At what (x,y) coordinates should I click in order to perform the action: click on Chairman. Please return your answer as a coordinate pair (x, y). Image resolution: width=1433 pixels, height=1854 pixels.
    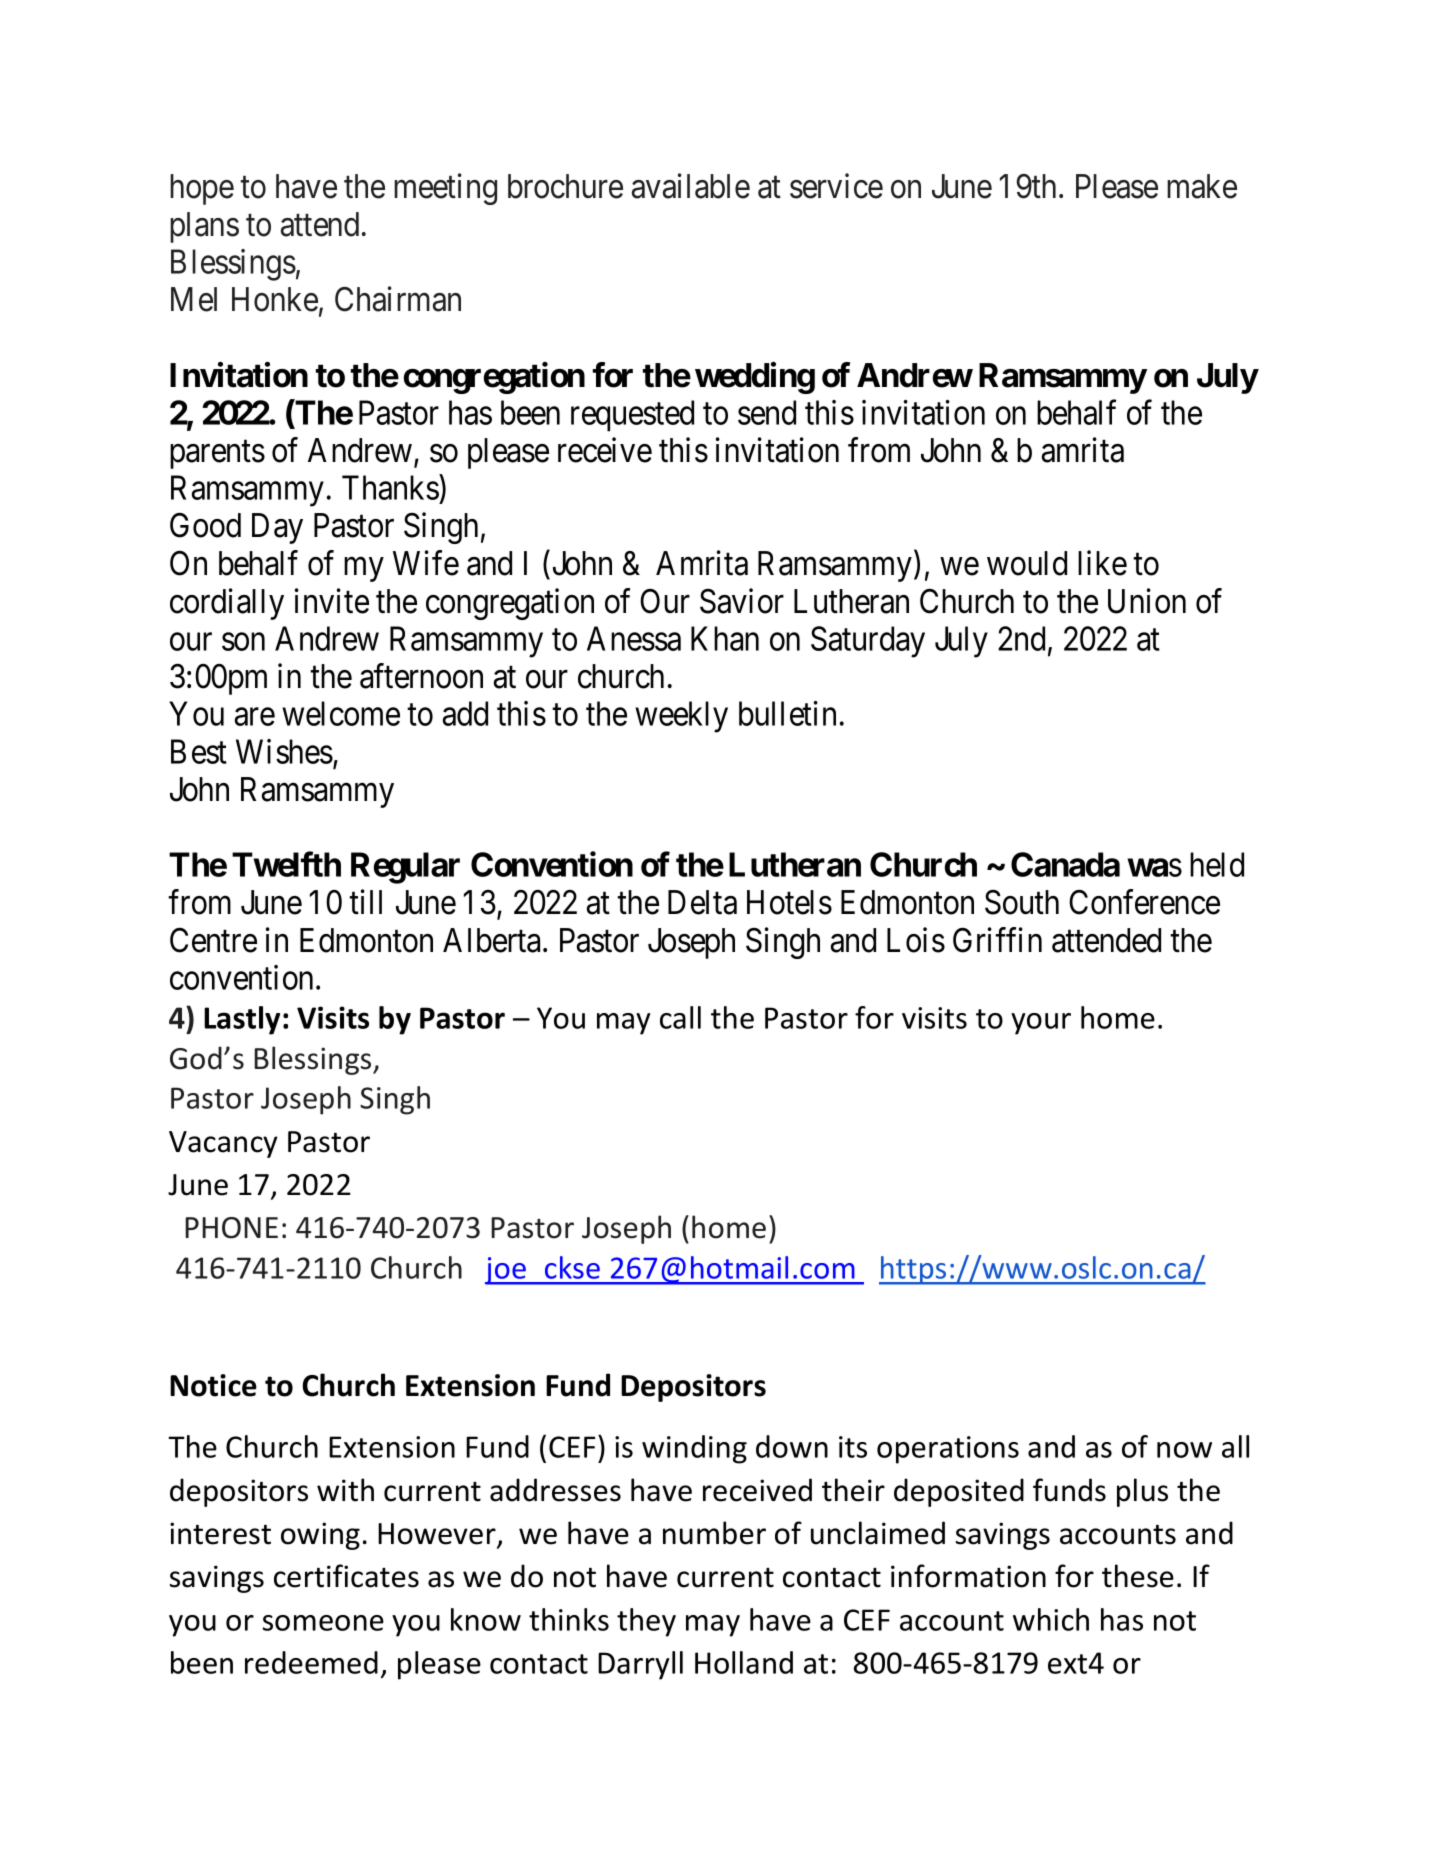
    Looking at the image, I should click on (398, 299).
